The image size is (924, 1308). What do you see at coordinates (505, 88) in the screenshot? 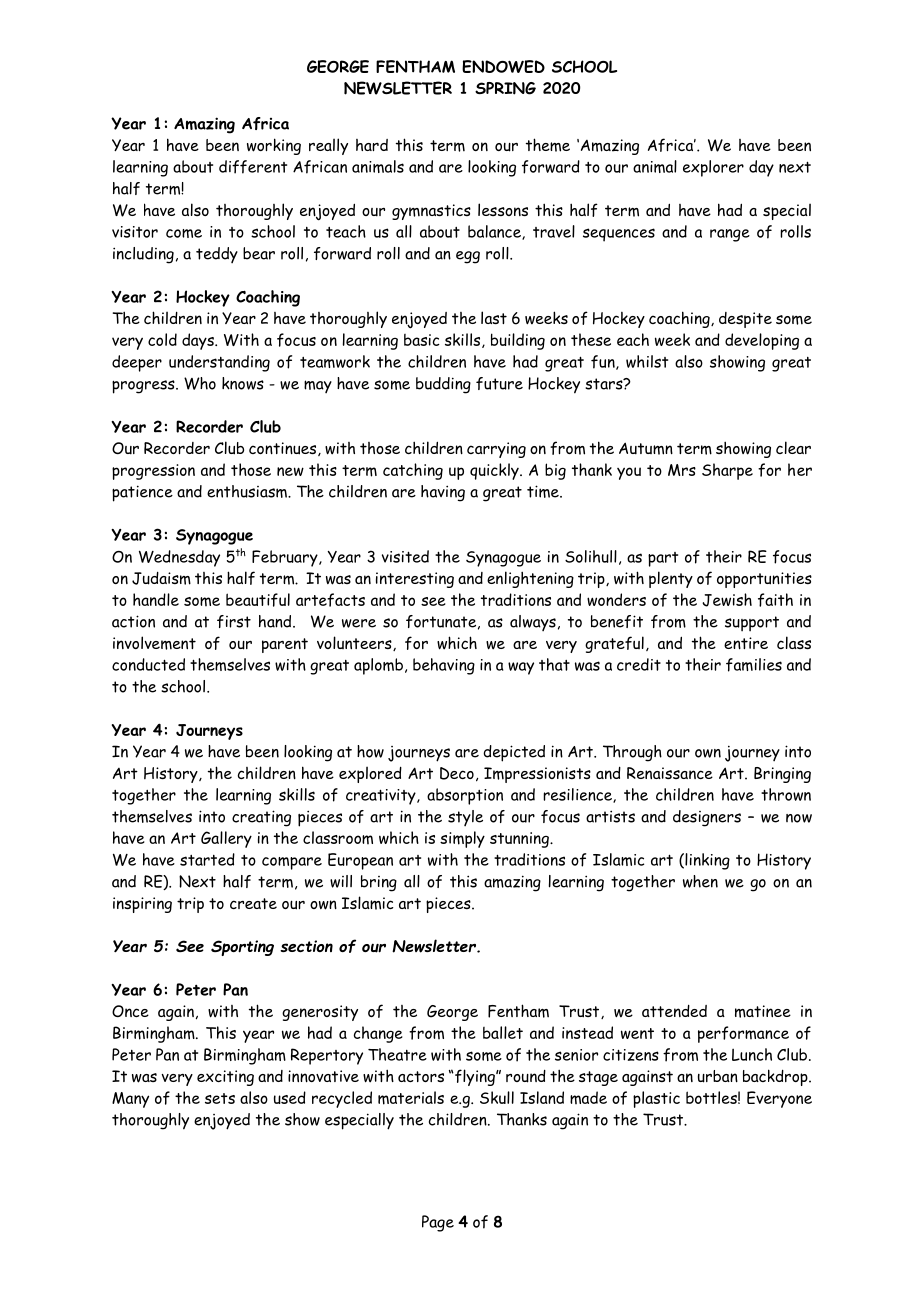
I see `SPRING` at bounding box center [505, 88].
